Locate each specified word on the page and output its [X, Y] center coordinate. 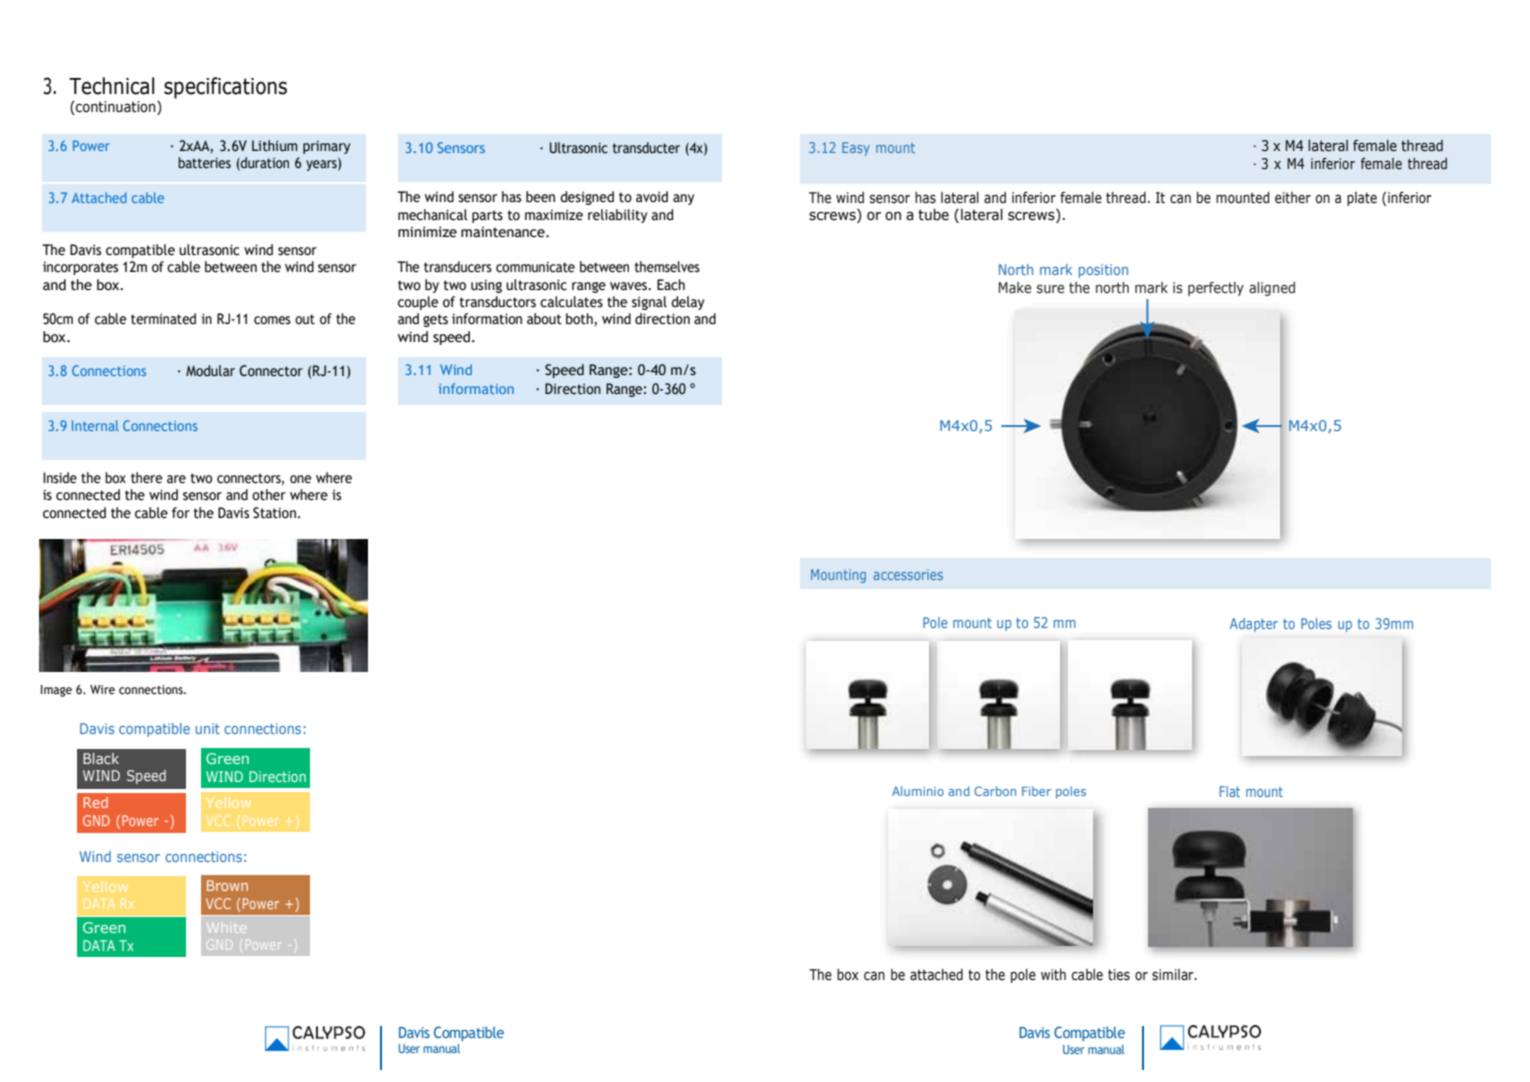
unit [208, 728]
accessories [908, 574]
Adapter [1254, 625]
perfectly [1216, 289]
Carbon [995, 791]
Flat [1230, 791]
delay [687, 303]
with [1053, 975]
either [1293, 198]
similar [1174, 975]
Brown [227, 885]
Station [274, 513]
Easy [856, 149]
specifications [225, 88]
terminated [163, 319]
